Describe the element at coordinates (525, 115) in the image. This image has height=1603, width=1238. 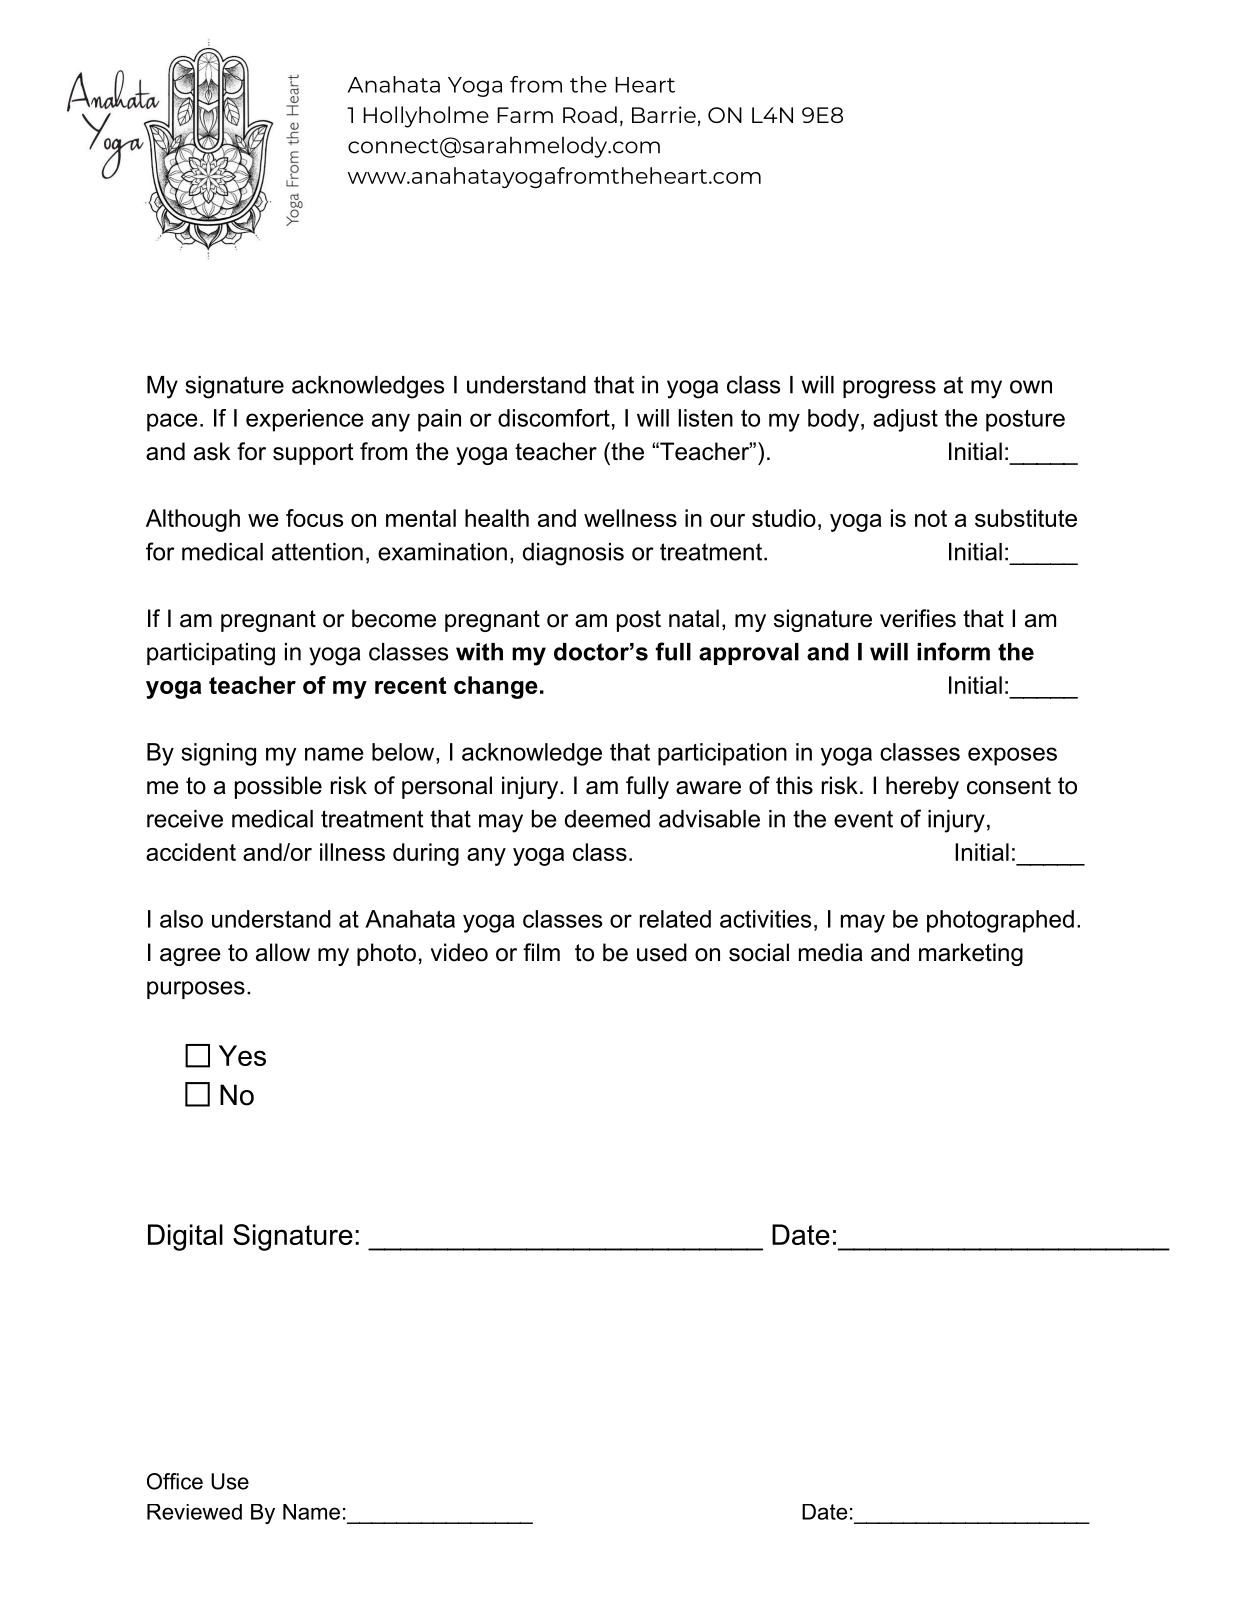
I see `Farm` at that location.
